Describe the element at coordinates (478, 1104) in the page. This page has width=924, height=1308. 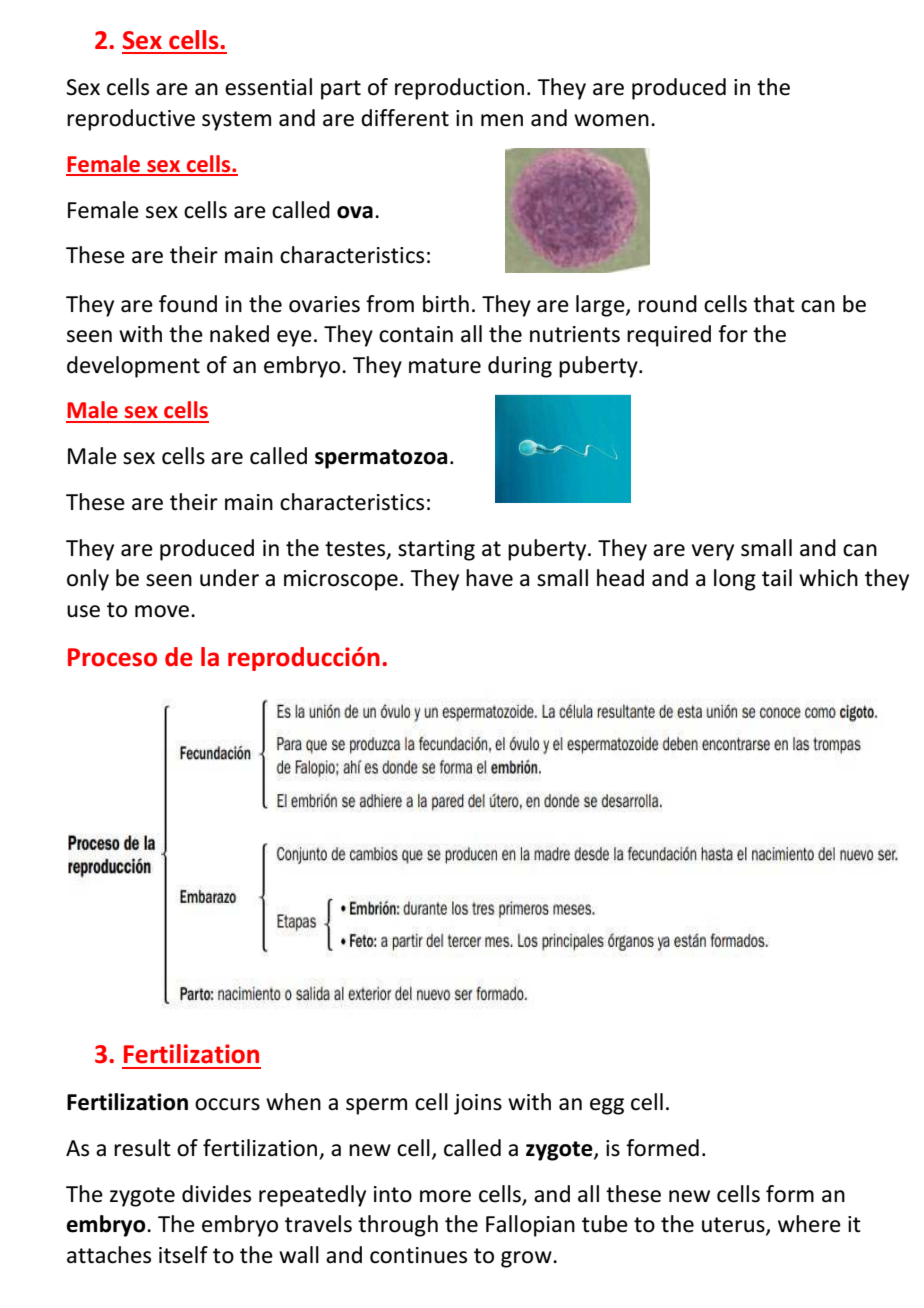
I see `joins` at that location.
